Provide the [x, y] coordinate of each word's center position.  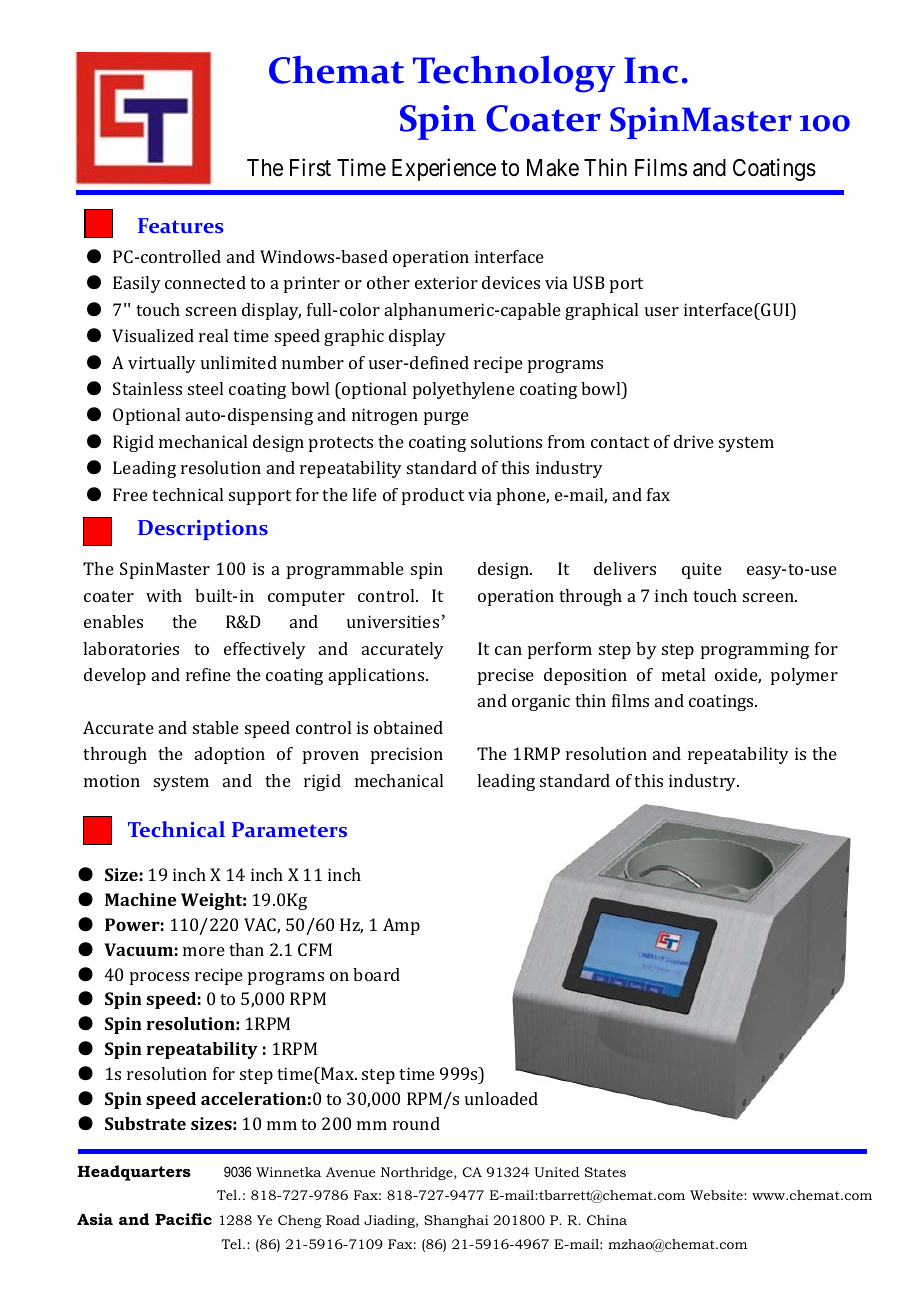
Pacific [183, 1219]
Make [553, 168]
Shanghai [456, 1221]
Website [717, 1195]
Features [181, 225]
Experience [444, 169]
